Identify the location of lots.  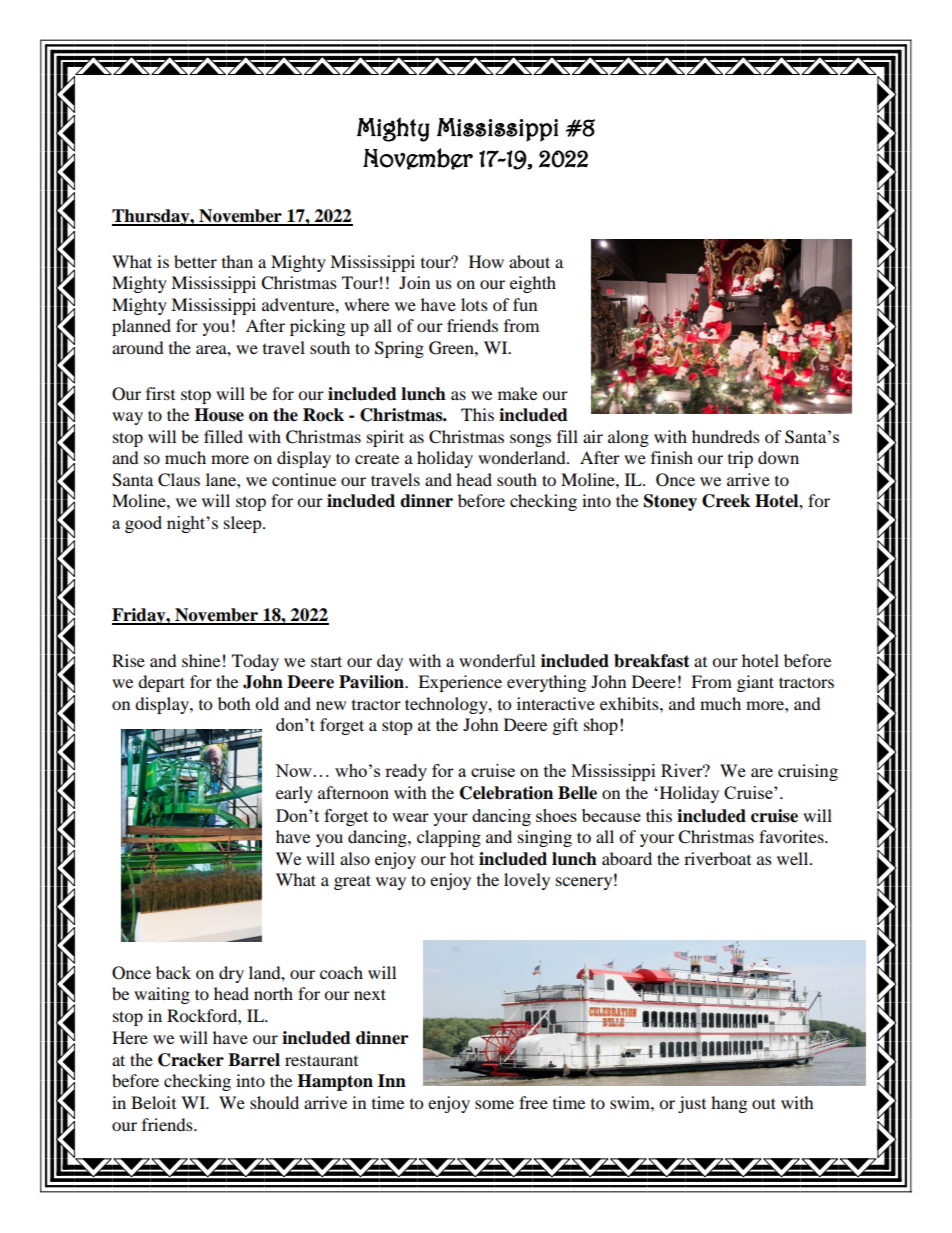
(474, 304).
